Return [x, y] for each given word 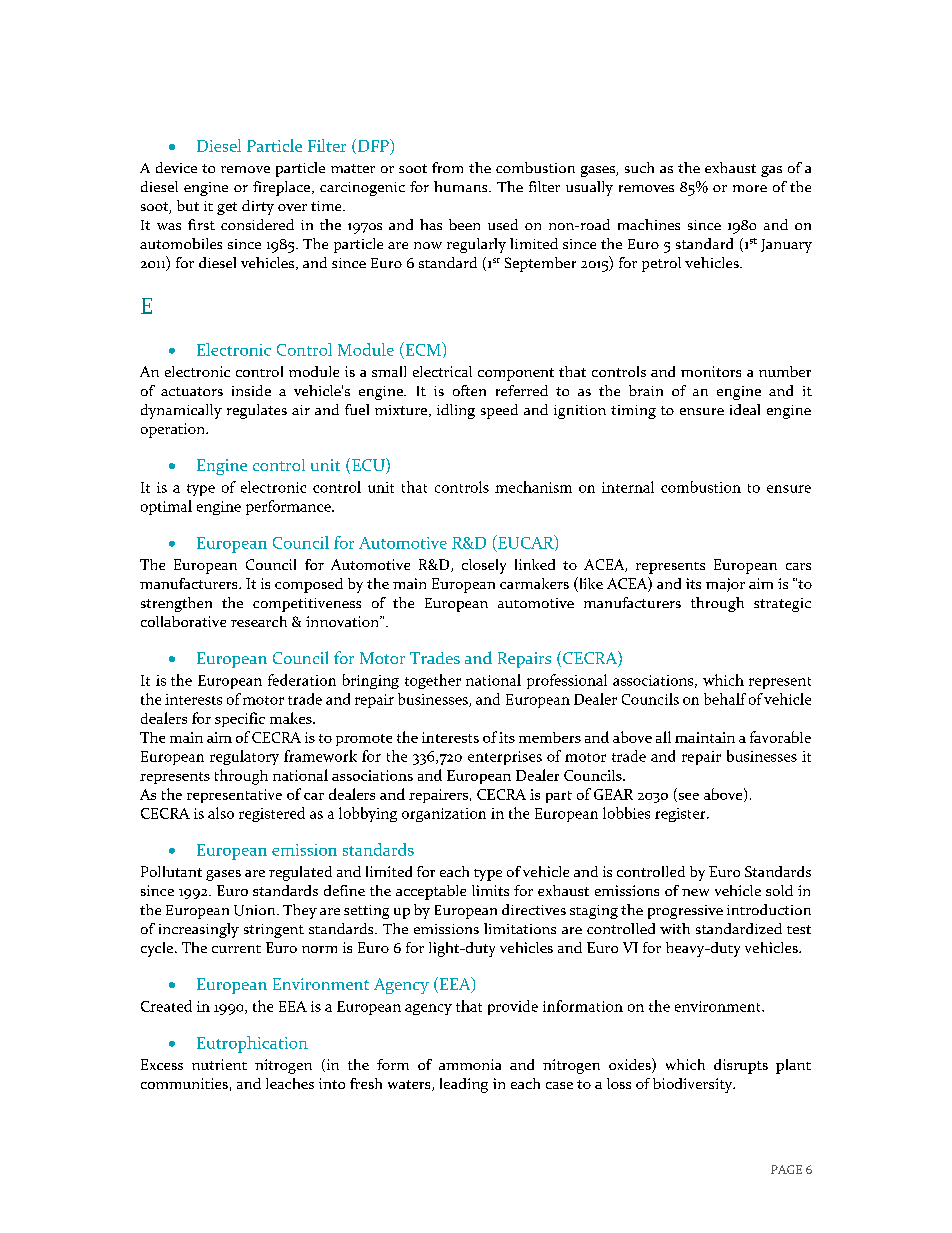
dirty [258, 207]
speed [499, 411]
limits [490, 890]
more [750, 188]
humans [462, 186]
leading [464, 1085]
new [695, 892]
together [433, 681]
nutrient [219, 1064]
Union [256, 910]
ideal [745, 409]
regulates [257, 411]
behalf [725, 699]
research [259, 621]
